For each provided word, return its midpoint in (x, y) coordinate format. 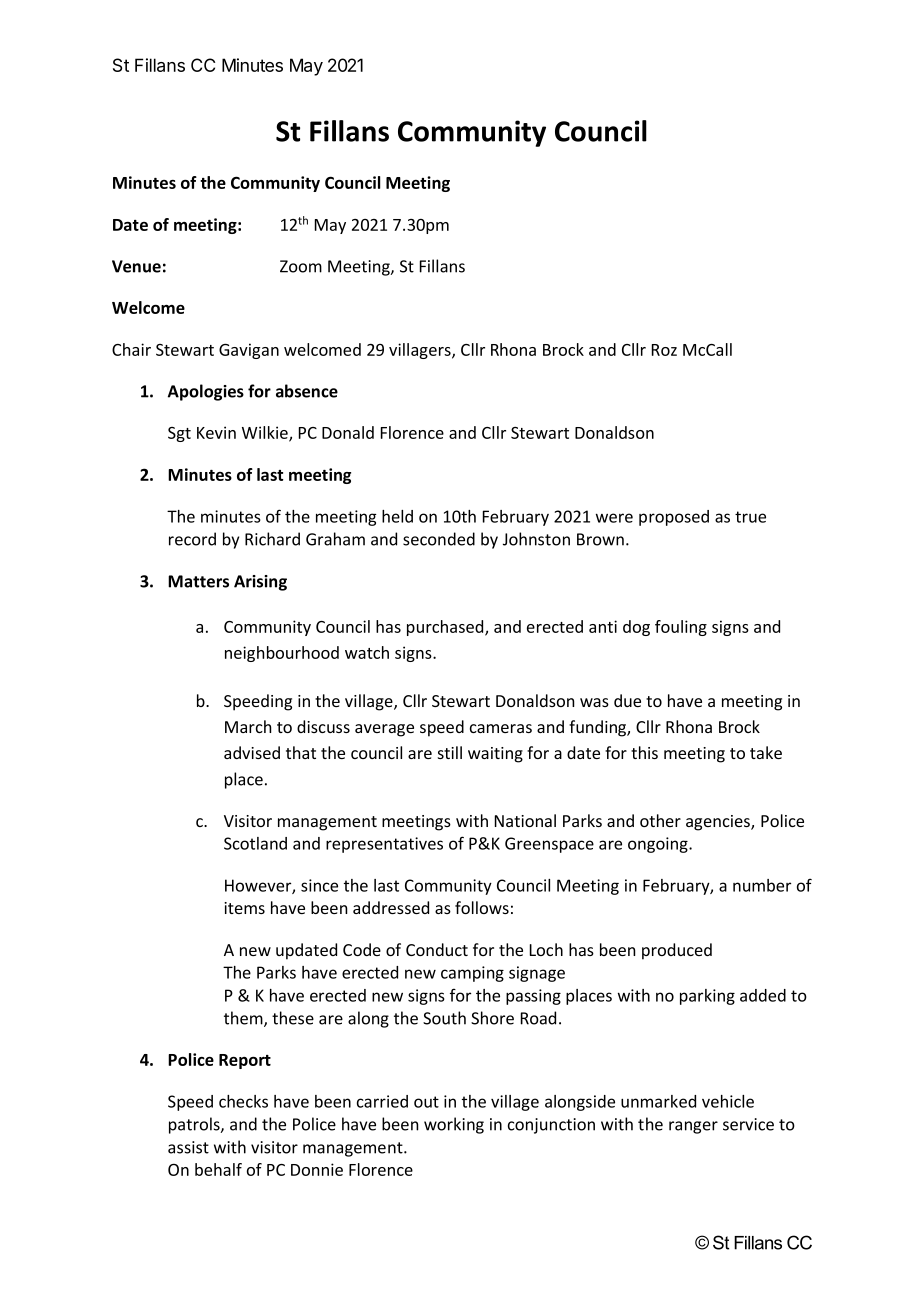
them (244, 1019)
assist (188, 1147)
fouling (681, 628)
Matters (198, 581)
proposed (674, 518)
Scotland (255, 843)
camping (472, 974)
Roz (664, 350)
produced (677, 951)
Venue (136, 266)
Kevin (216, 432)
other (660, 820)
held (397, 516)
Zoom (301, 266)
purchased (446, 628)
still (450, 752)
